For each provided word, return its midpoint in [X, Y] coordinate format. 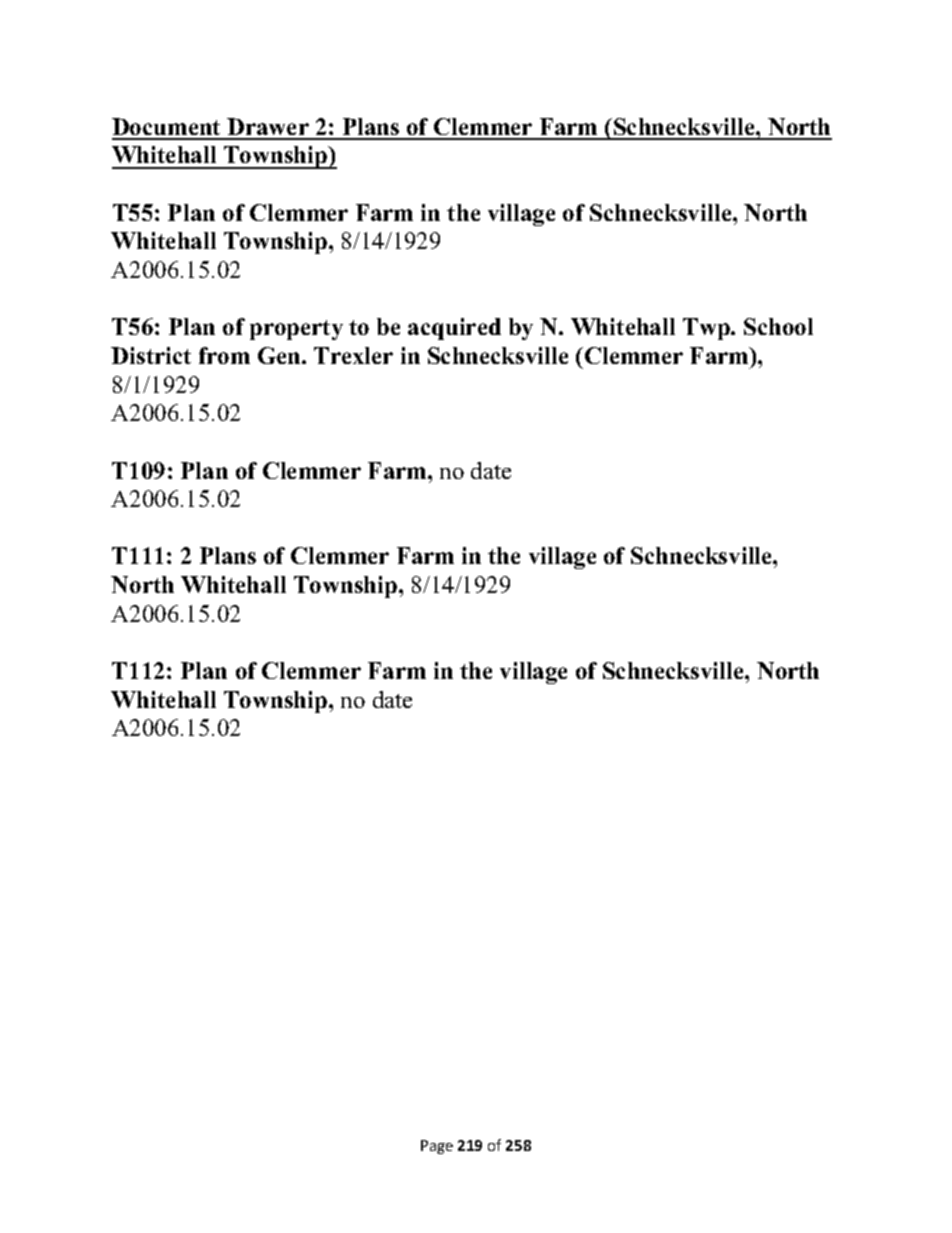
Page [437, 1147]
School [778, 326]
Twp [707, 329]
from [224, 355]
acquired [454, 329]
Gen [280, 355]
